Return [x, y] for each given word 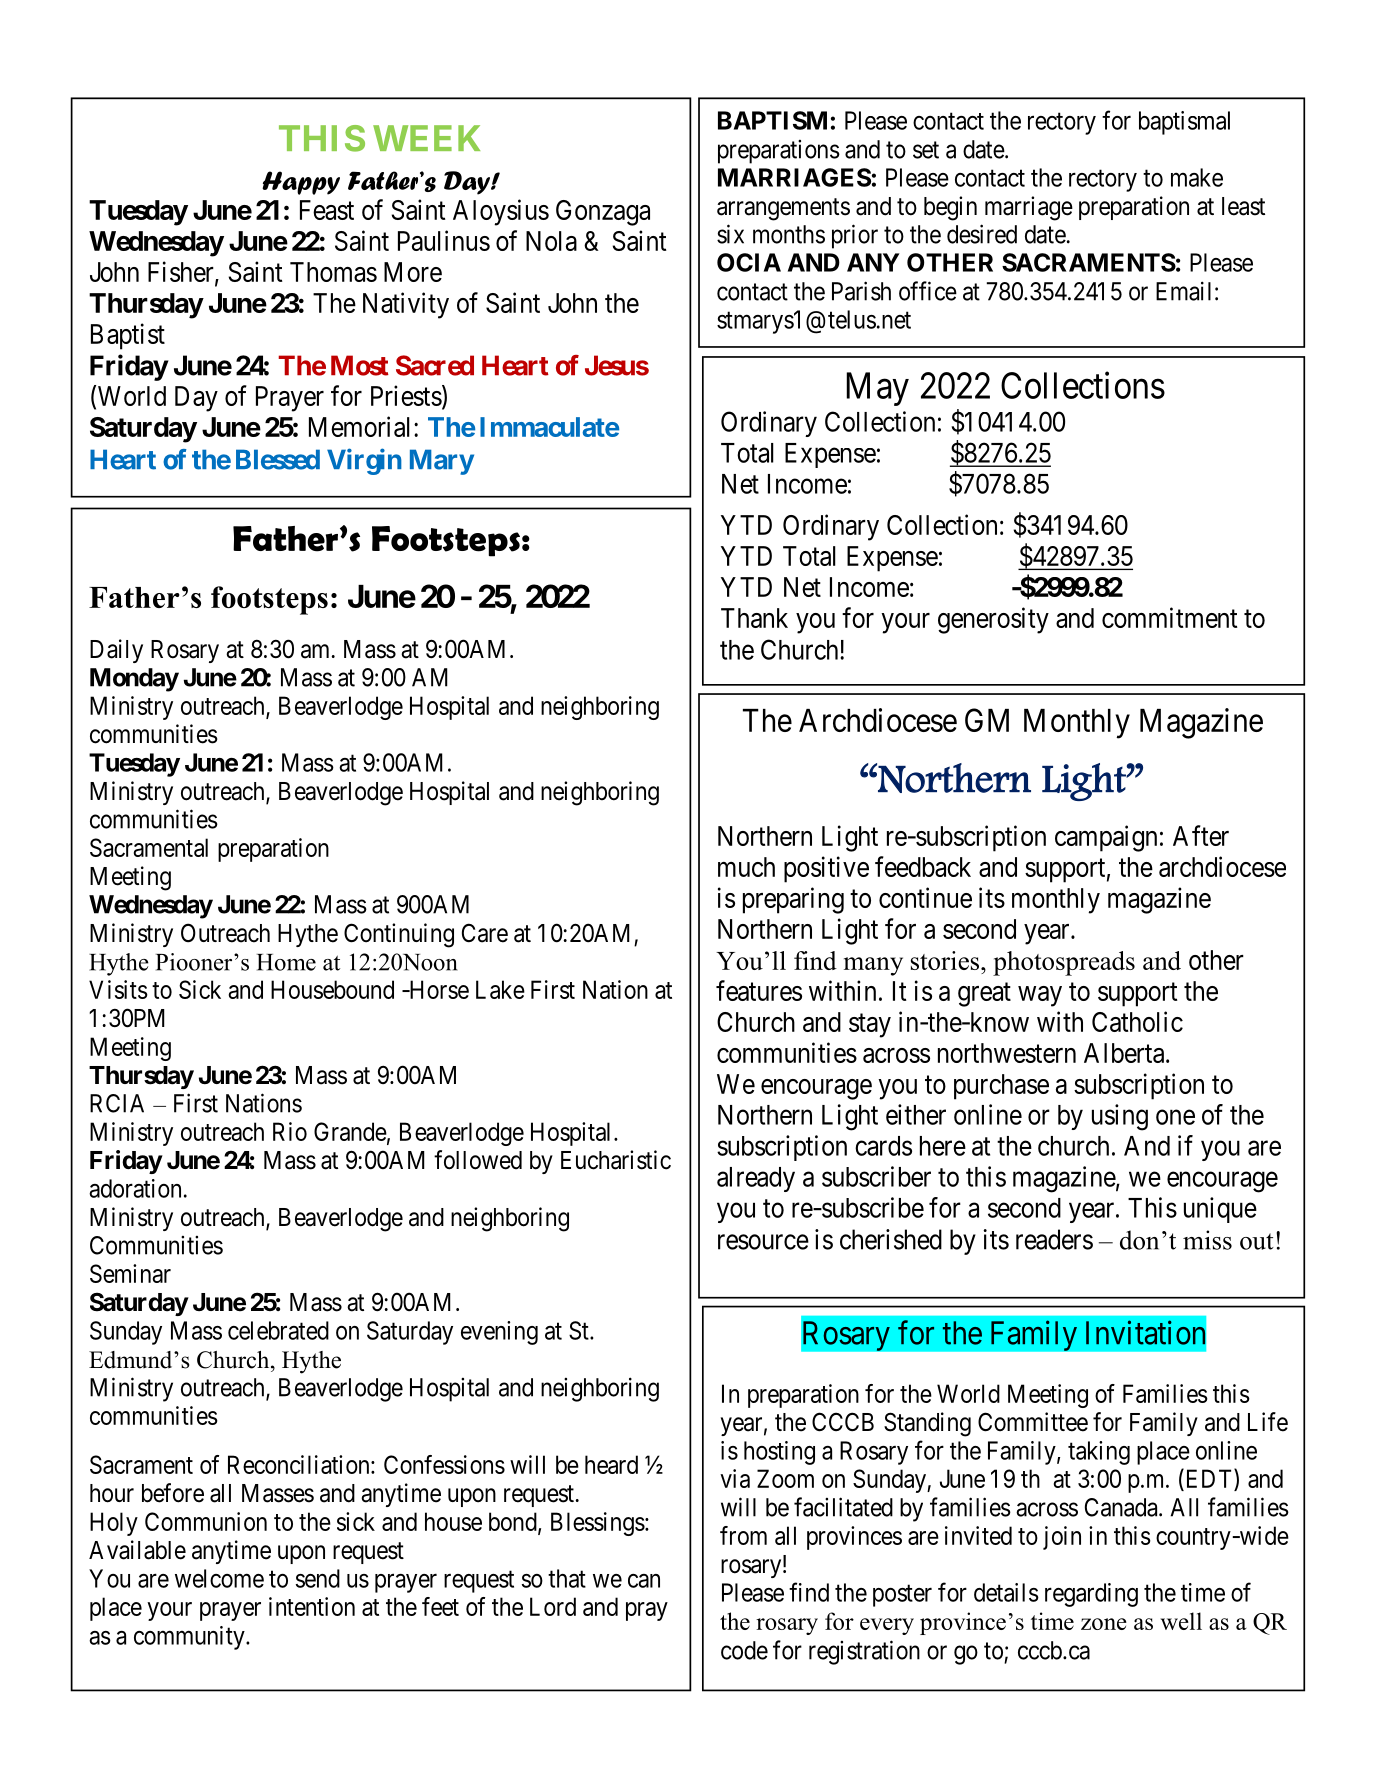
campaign [1106, 838]
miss [1207, 1240]
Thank [754, 618]
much [746, 867]
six [730, 234]
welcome [219, 1578]
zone [1104, 1624]
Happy [301, 183]
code [744, 1650]
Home [286, 962]
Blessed [278, 459]
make [1197, 177]
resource [763, 1242]
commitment [1170, 617]
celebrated [278, 1330]
